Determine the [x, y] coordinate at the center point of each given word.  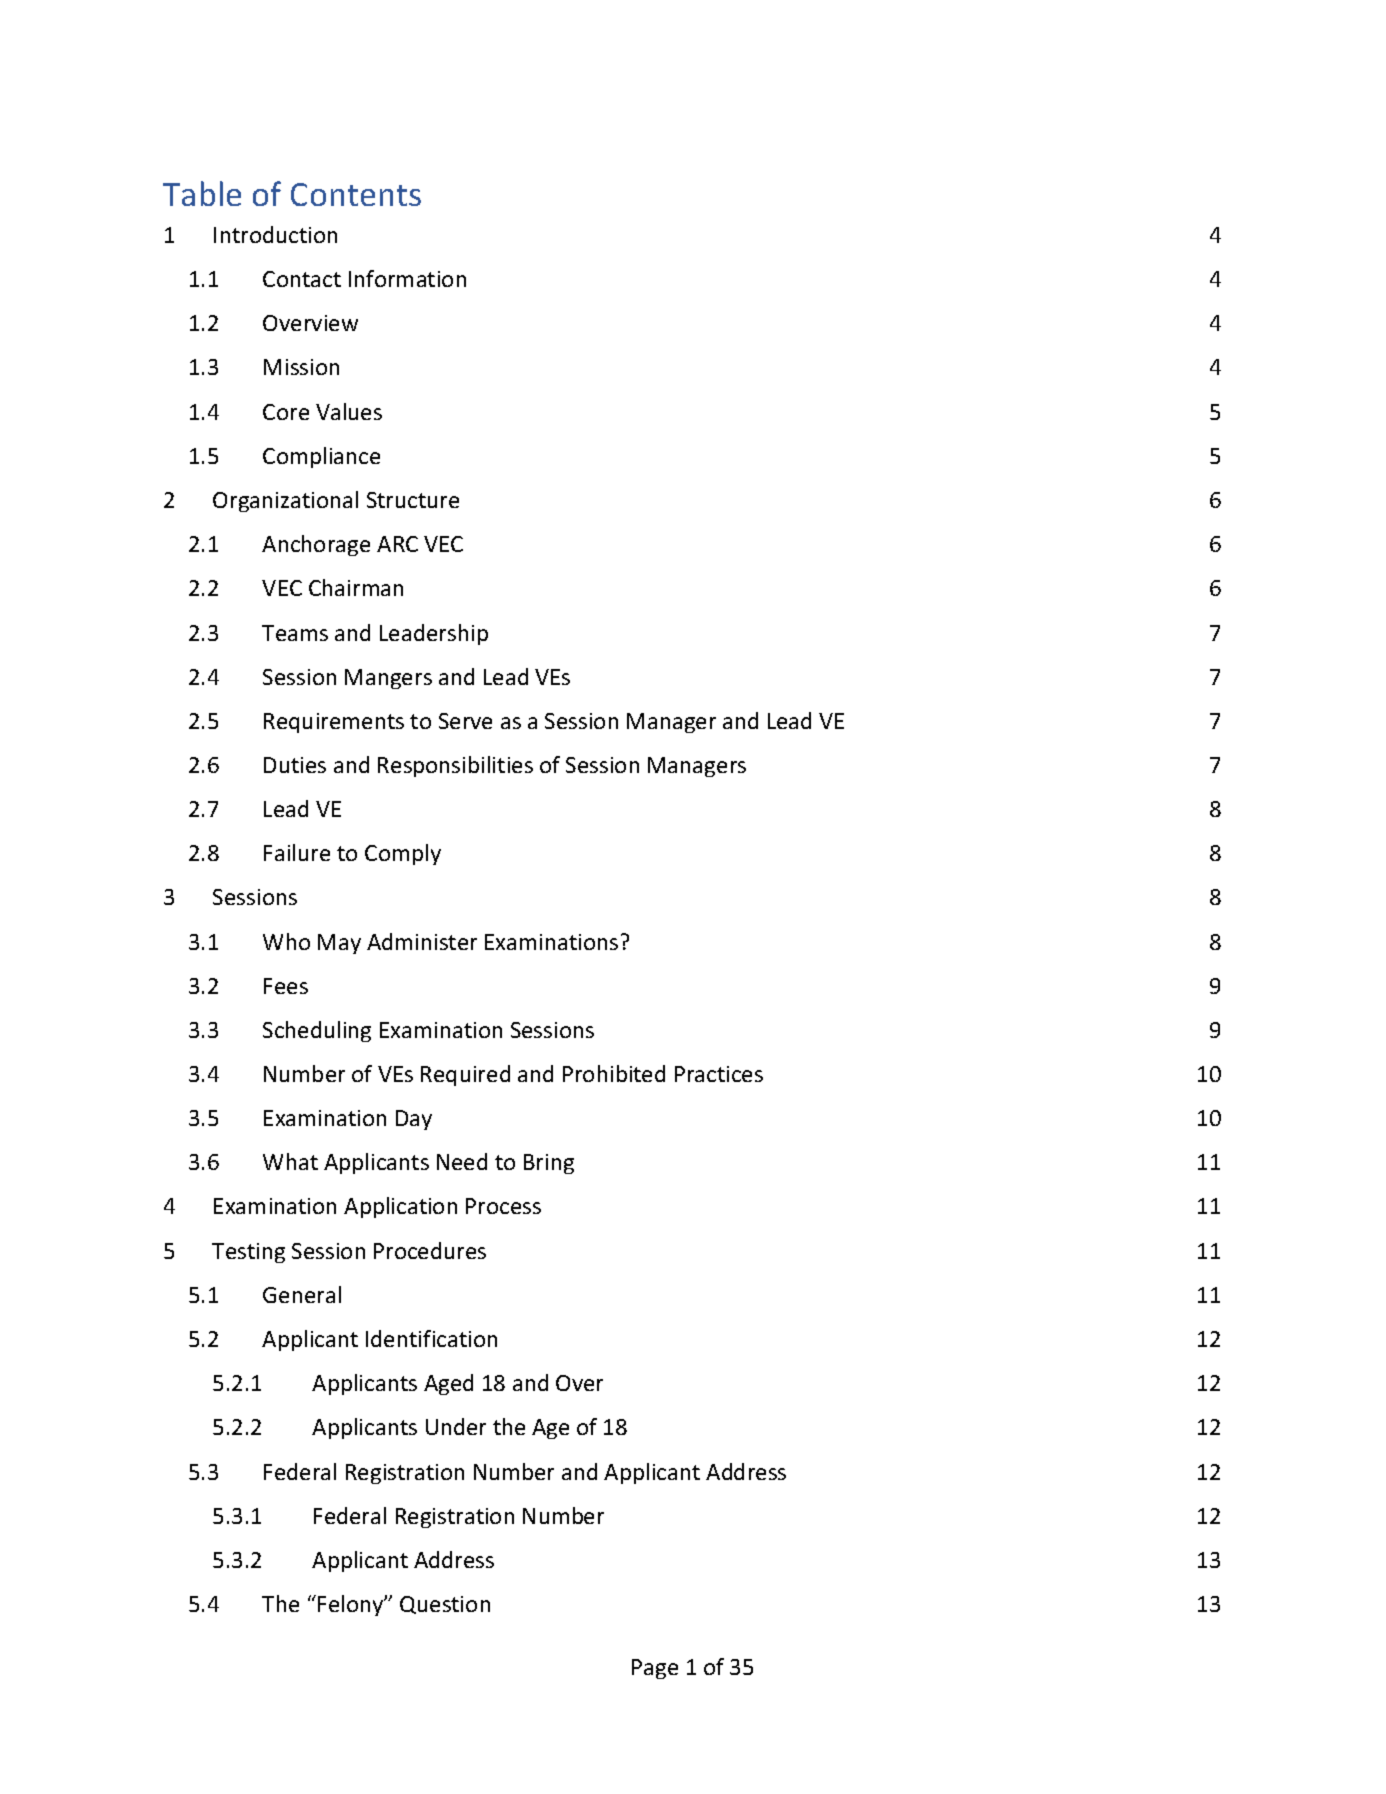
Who [286, 941]
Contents [356, 194]
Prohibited [614, 1073]
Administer [422, 941]
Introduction [275, 234]
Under [456, 1426]
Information [407, 278]
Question [445, 1605]
